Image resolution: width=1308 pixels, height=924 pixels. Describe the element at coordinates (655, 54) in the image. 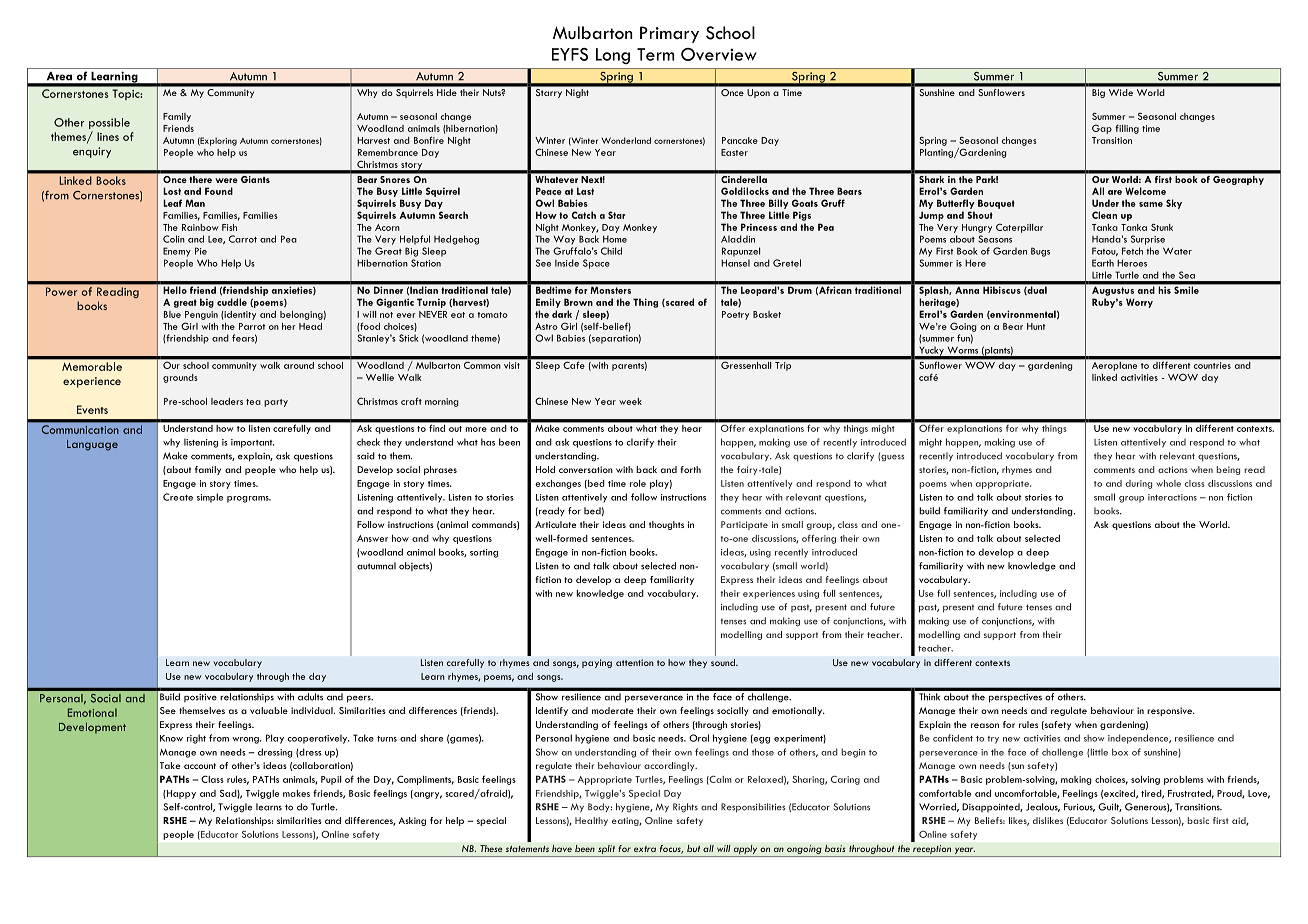

I see `Term` at that location.
